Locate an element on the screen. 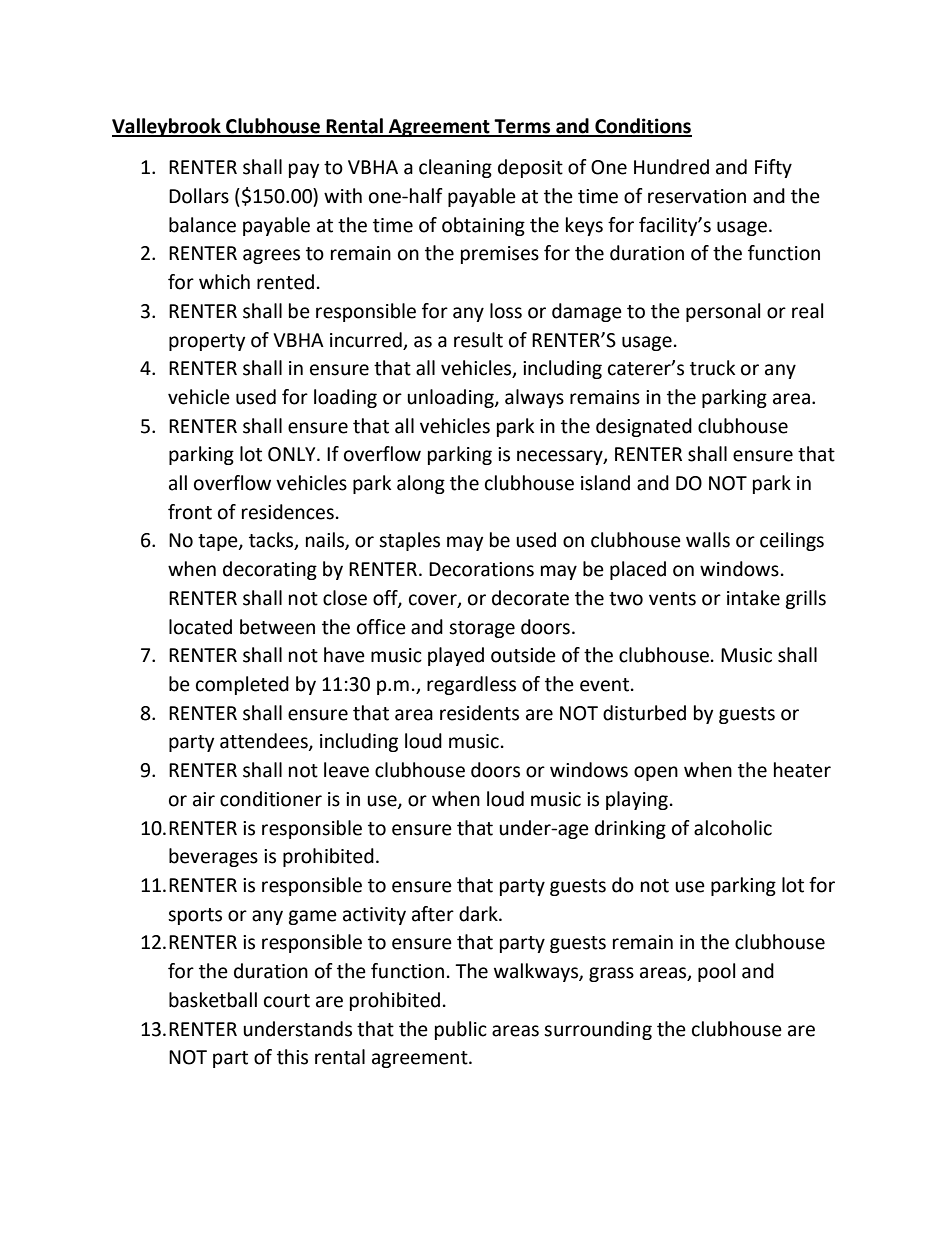 The image size is (952, 1233). public is located at coordinates (461, 1030).
